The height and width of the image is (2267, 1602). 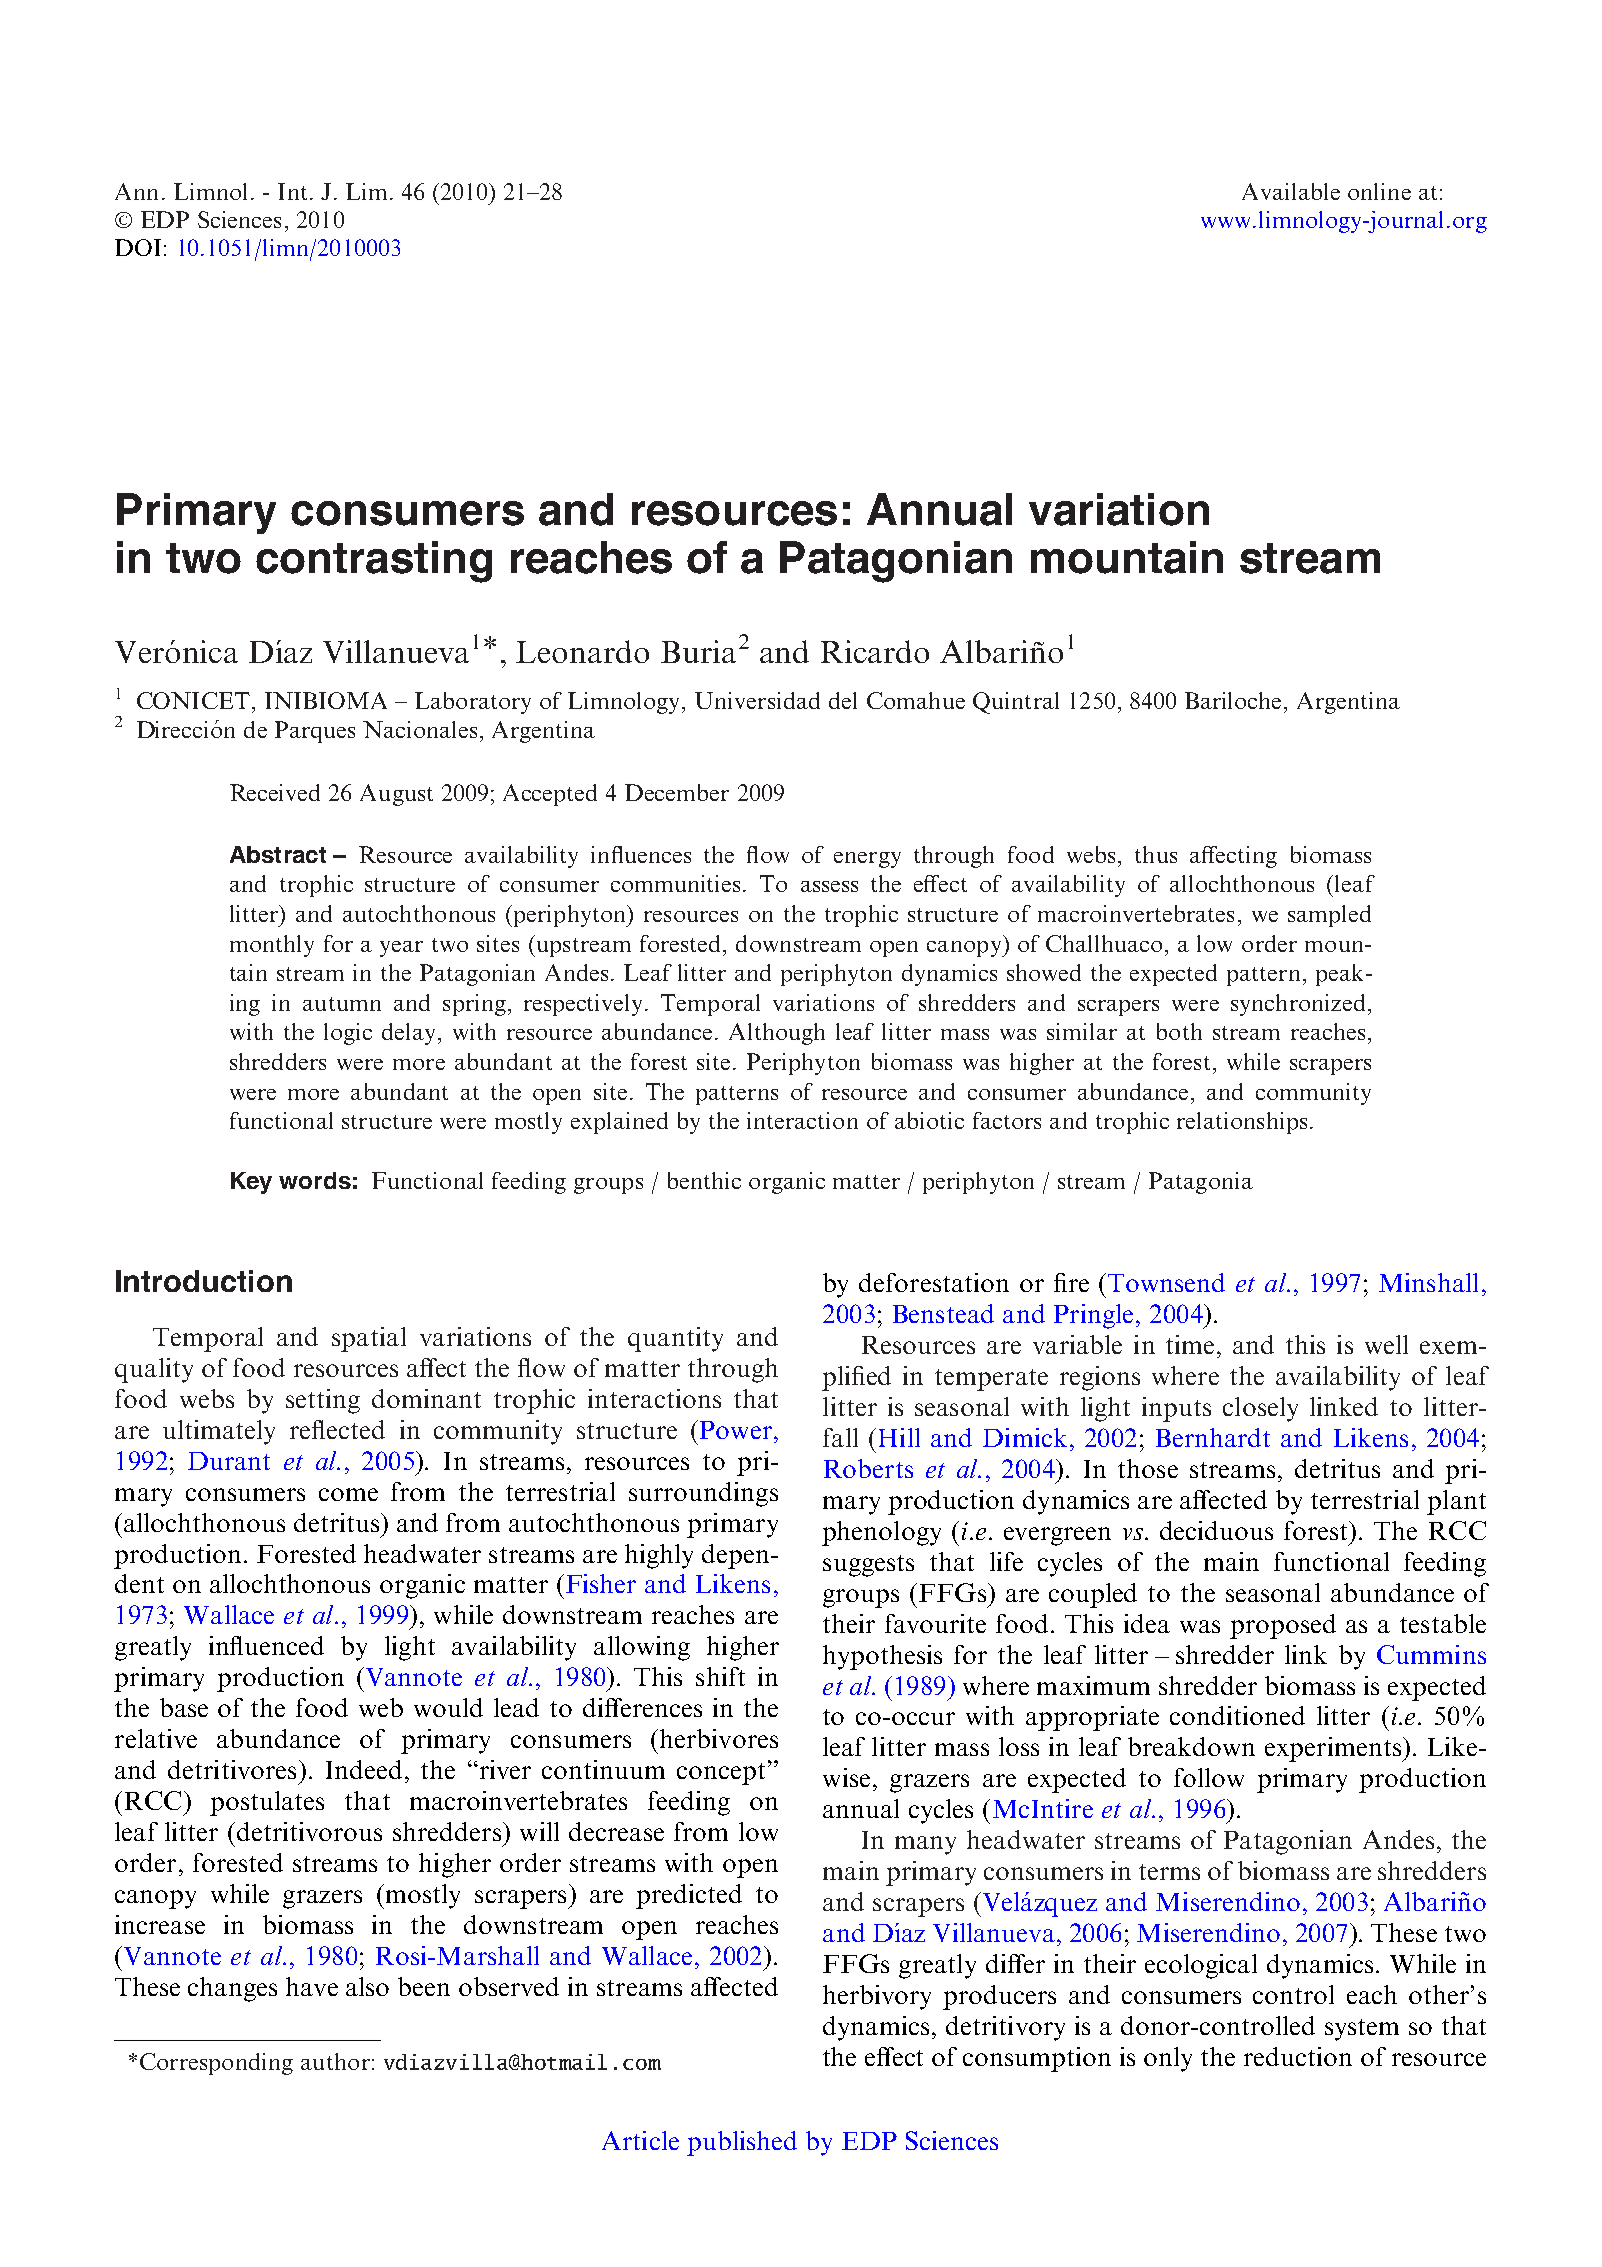 What do you see at coordinates (829, 886) in the image?
I see `assess` at bounding box center [829, 886].
